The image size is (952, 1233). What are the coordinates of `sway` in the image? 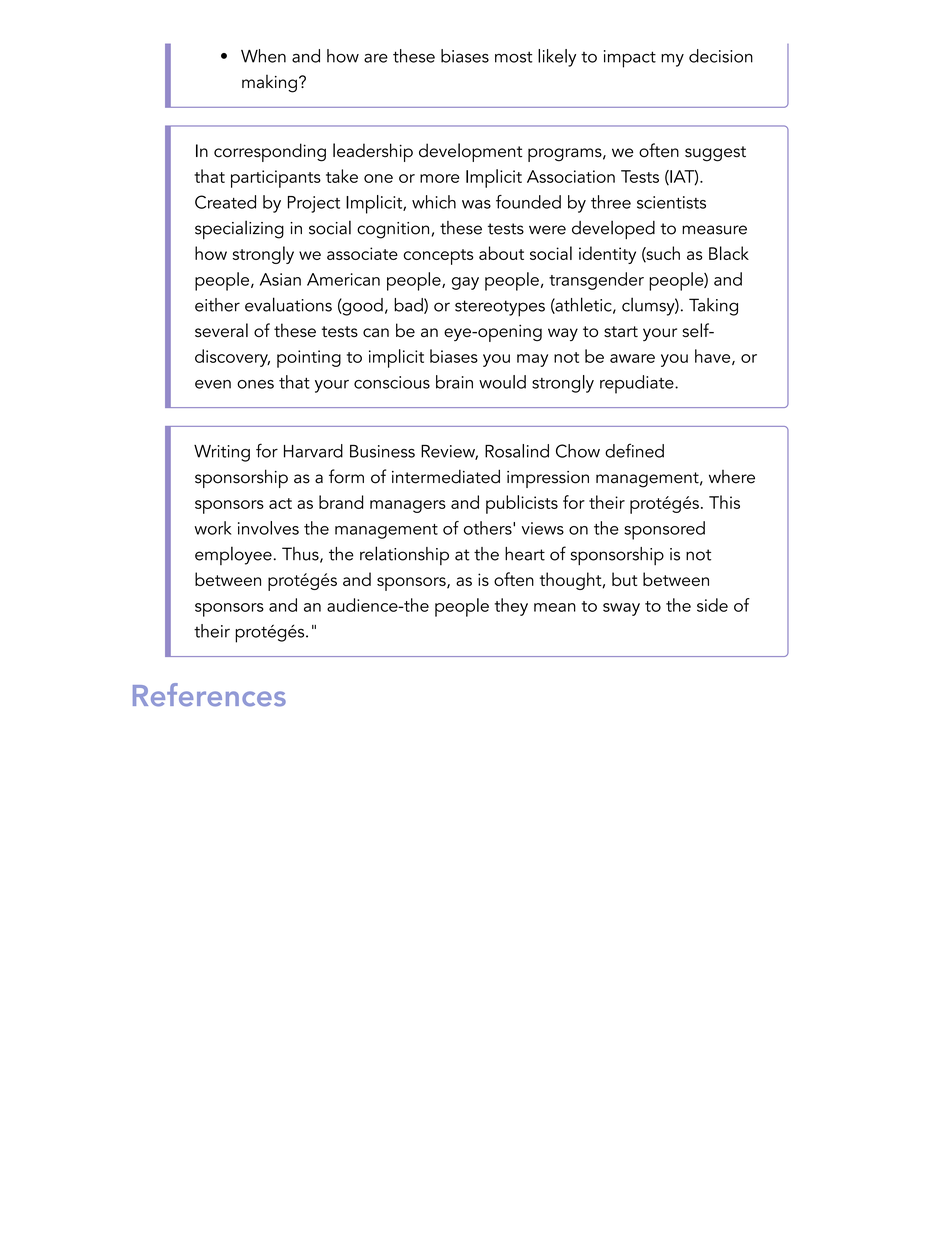 It's located at (621, 609).
